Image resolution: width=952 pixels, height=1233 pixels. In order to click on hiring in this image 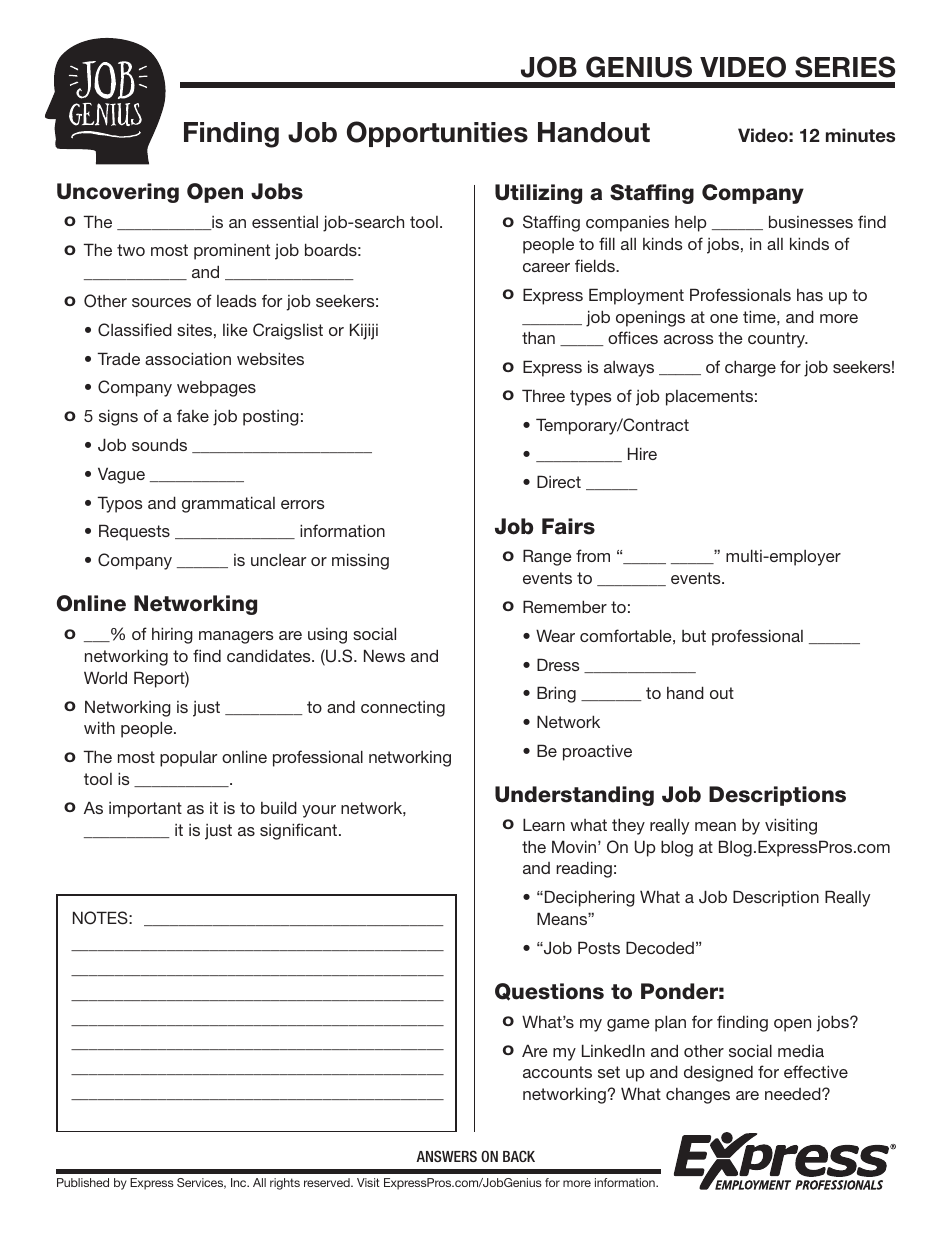, I will do `click(172, 635)`.
